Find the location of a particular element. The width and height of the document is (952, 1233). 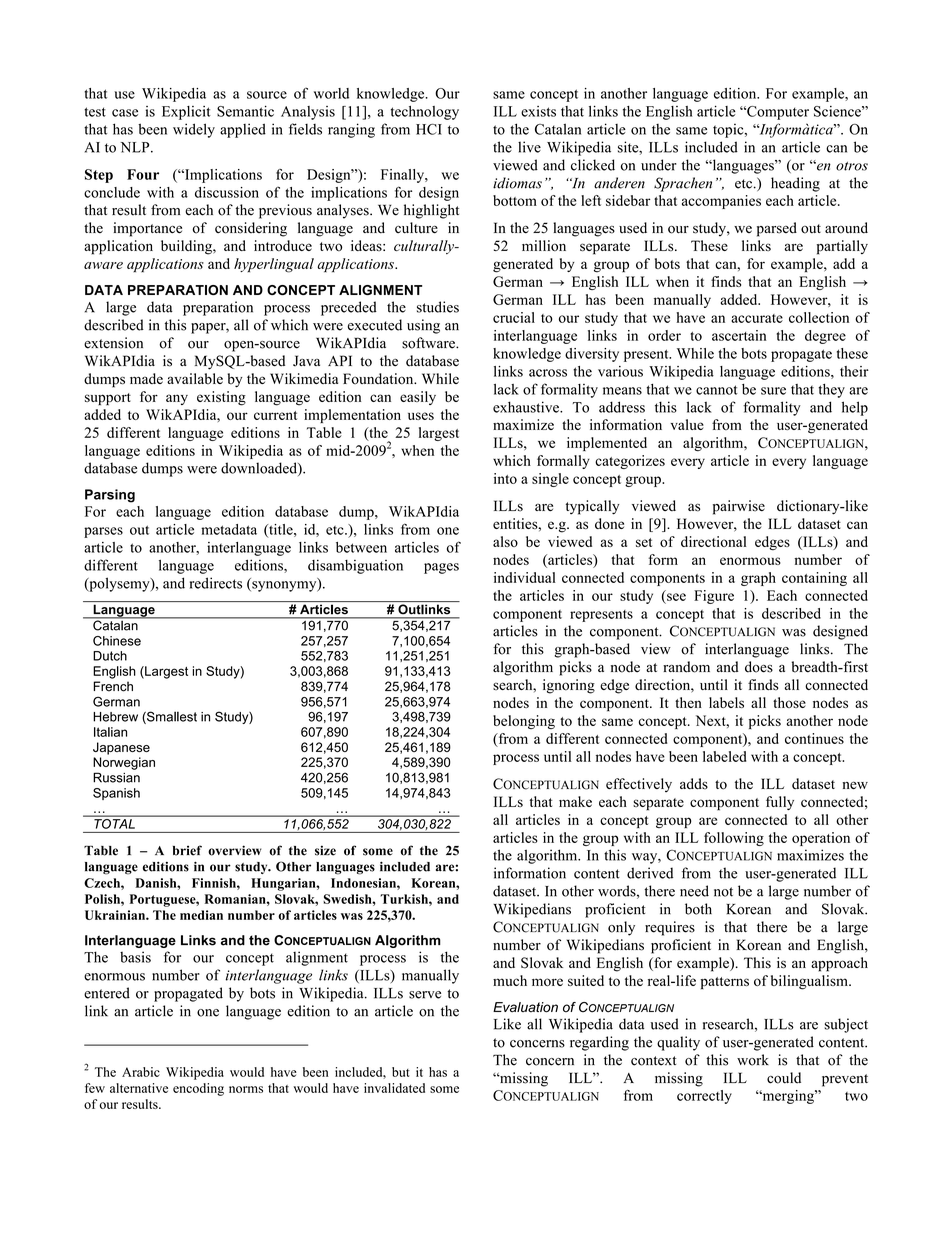

following is located at coordinates (734, 839).
